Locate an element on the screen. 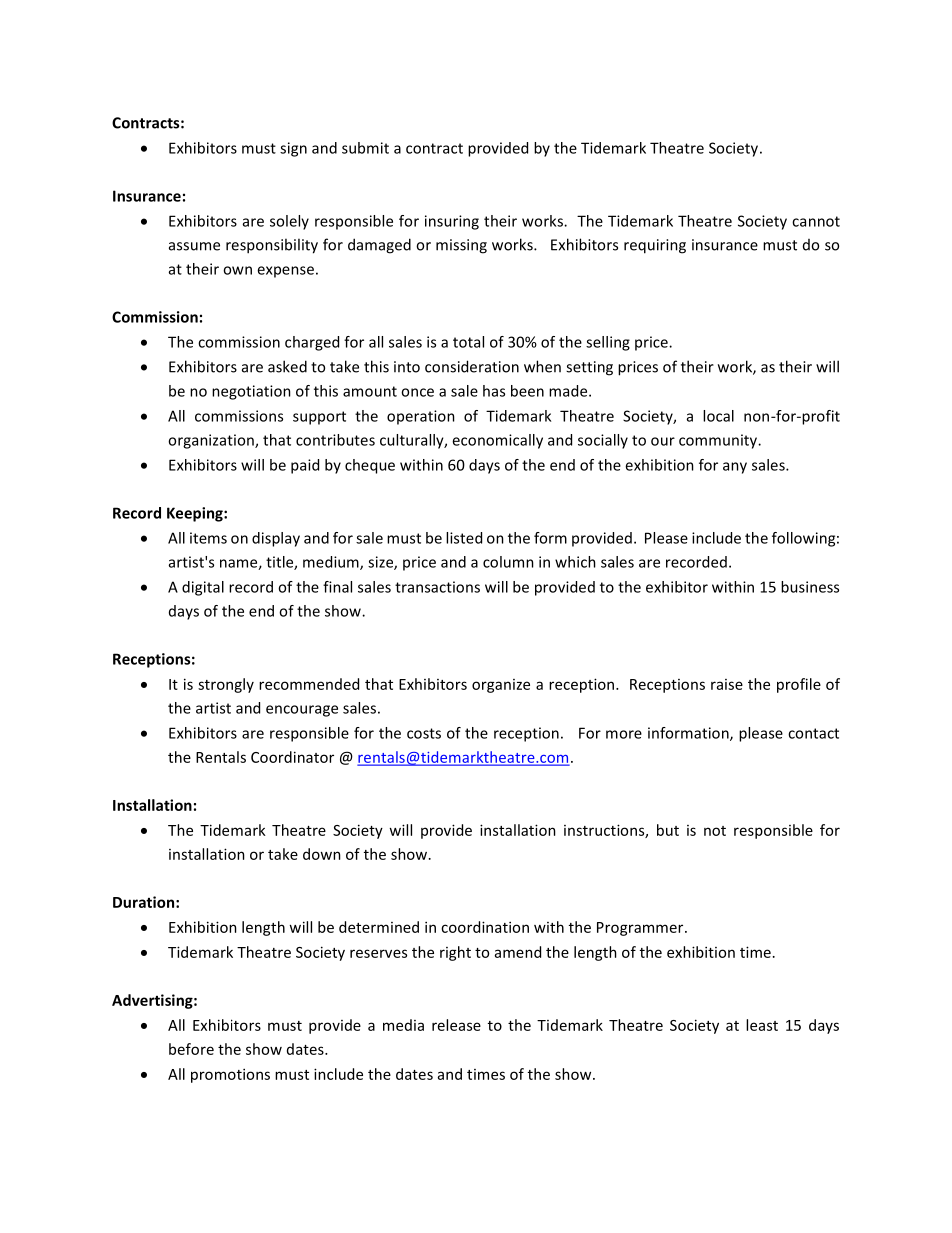 The image size is (952, 1233). sign is located at coordinates (293, 149).
